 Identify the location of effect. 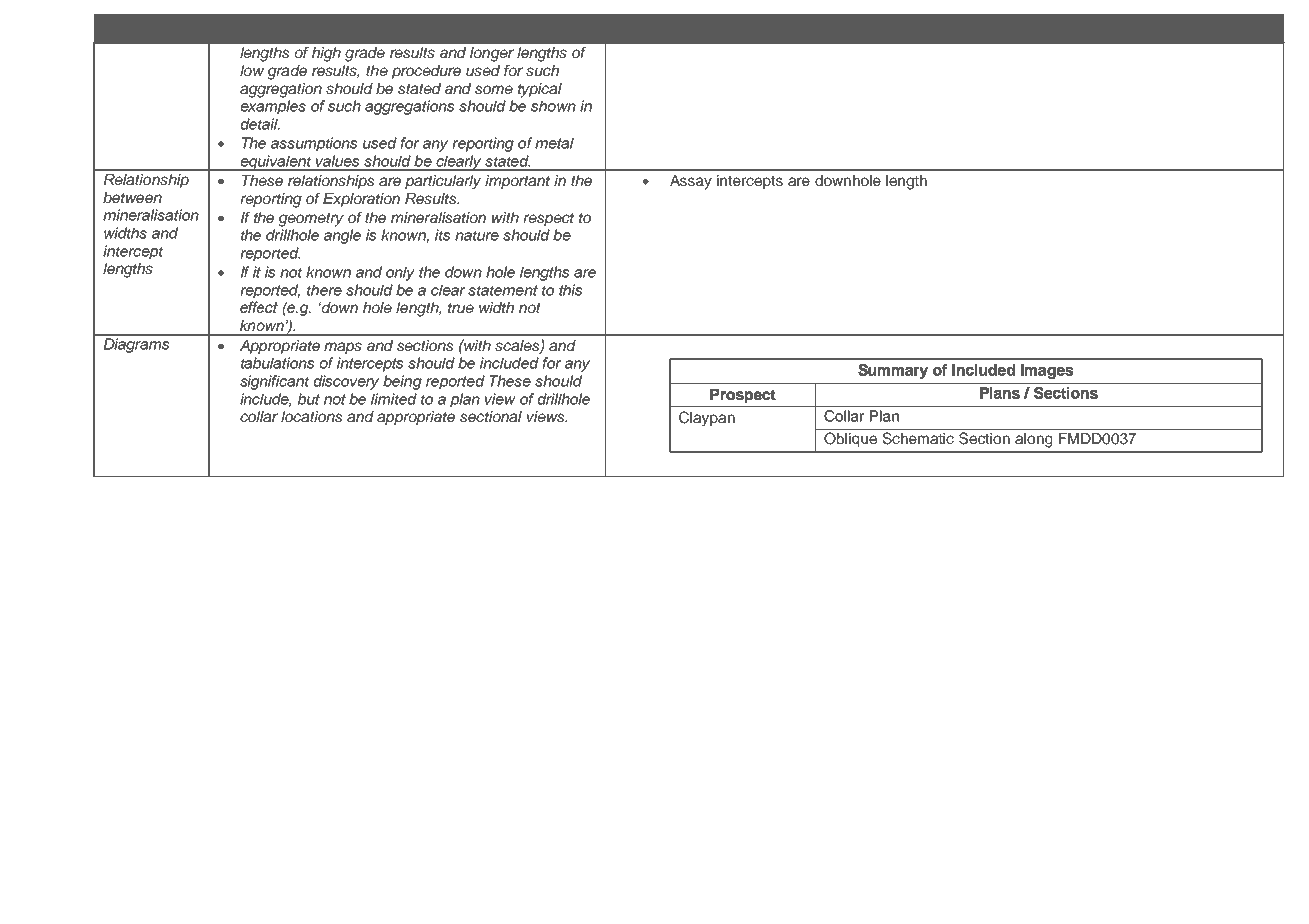
(259, 307).
